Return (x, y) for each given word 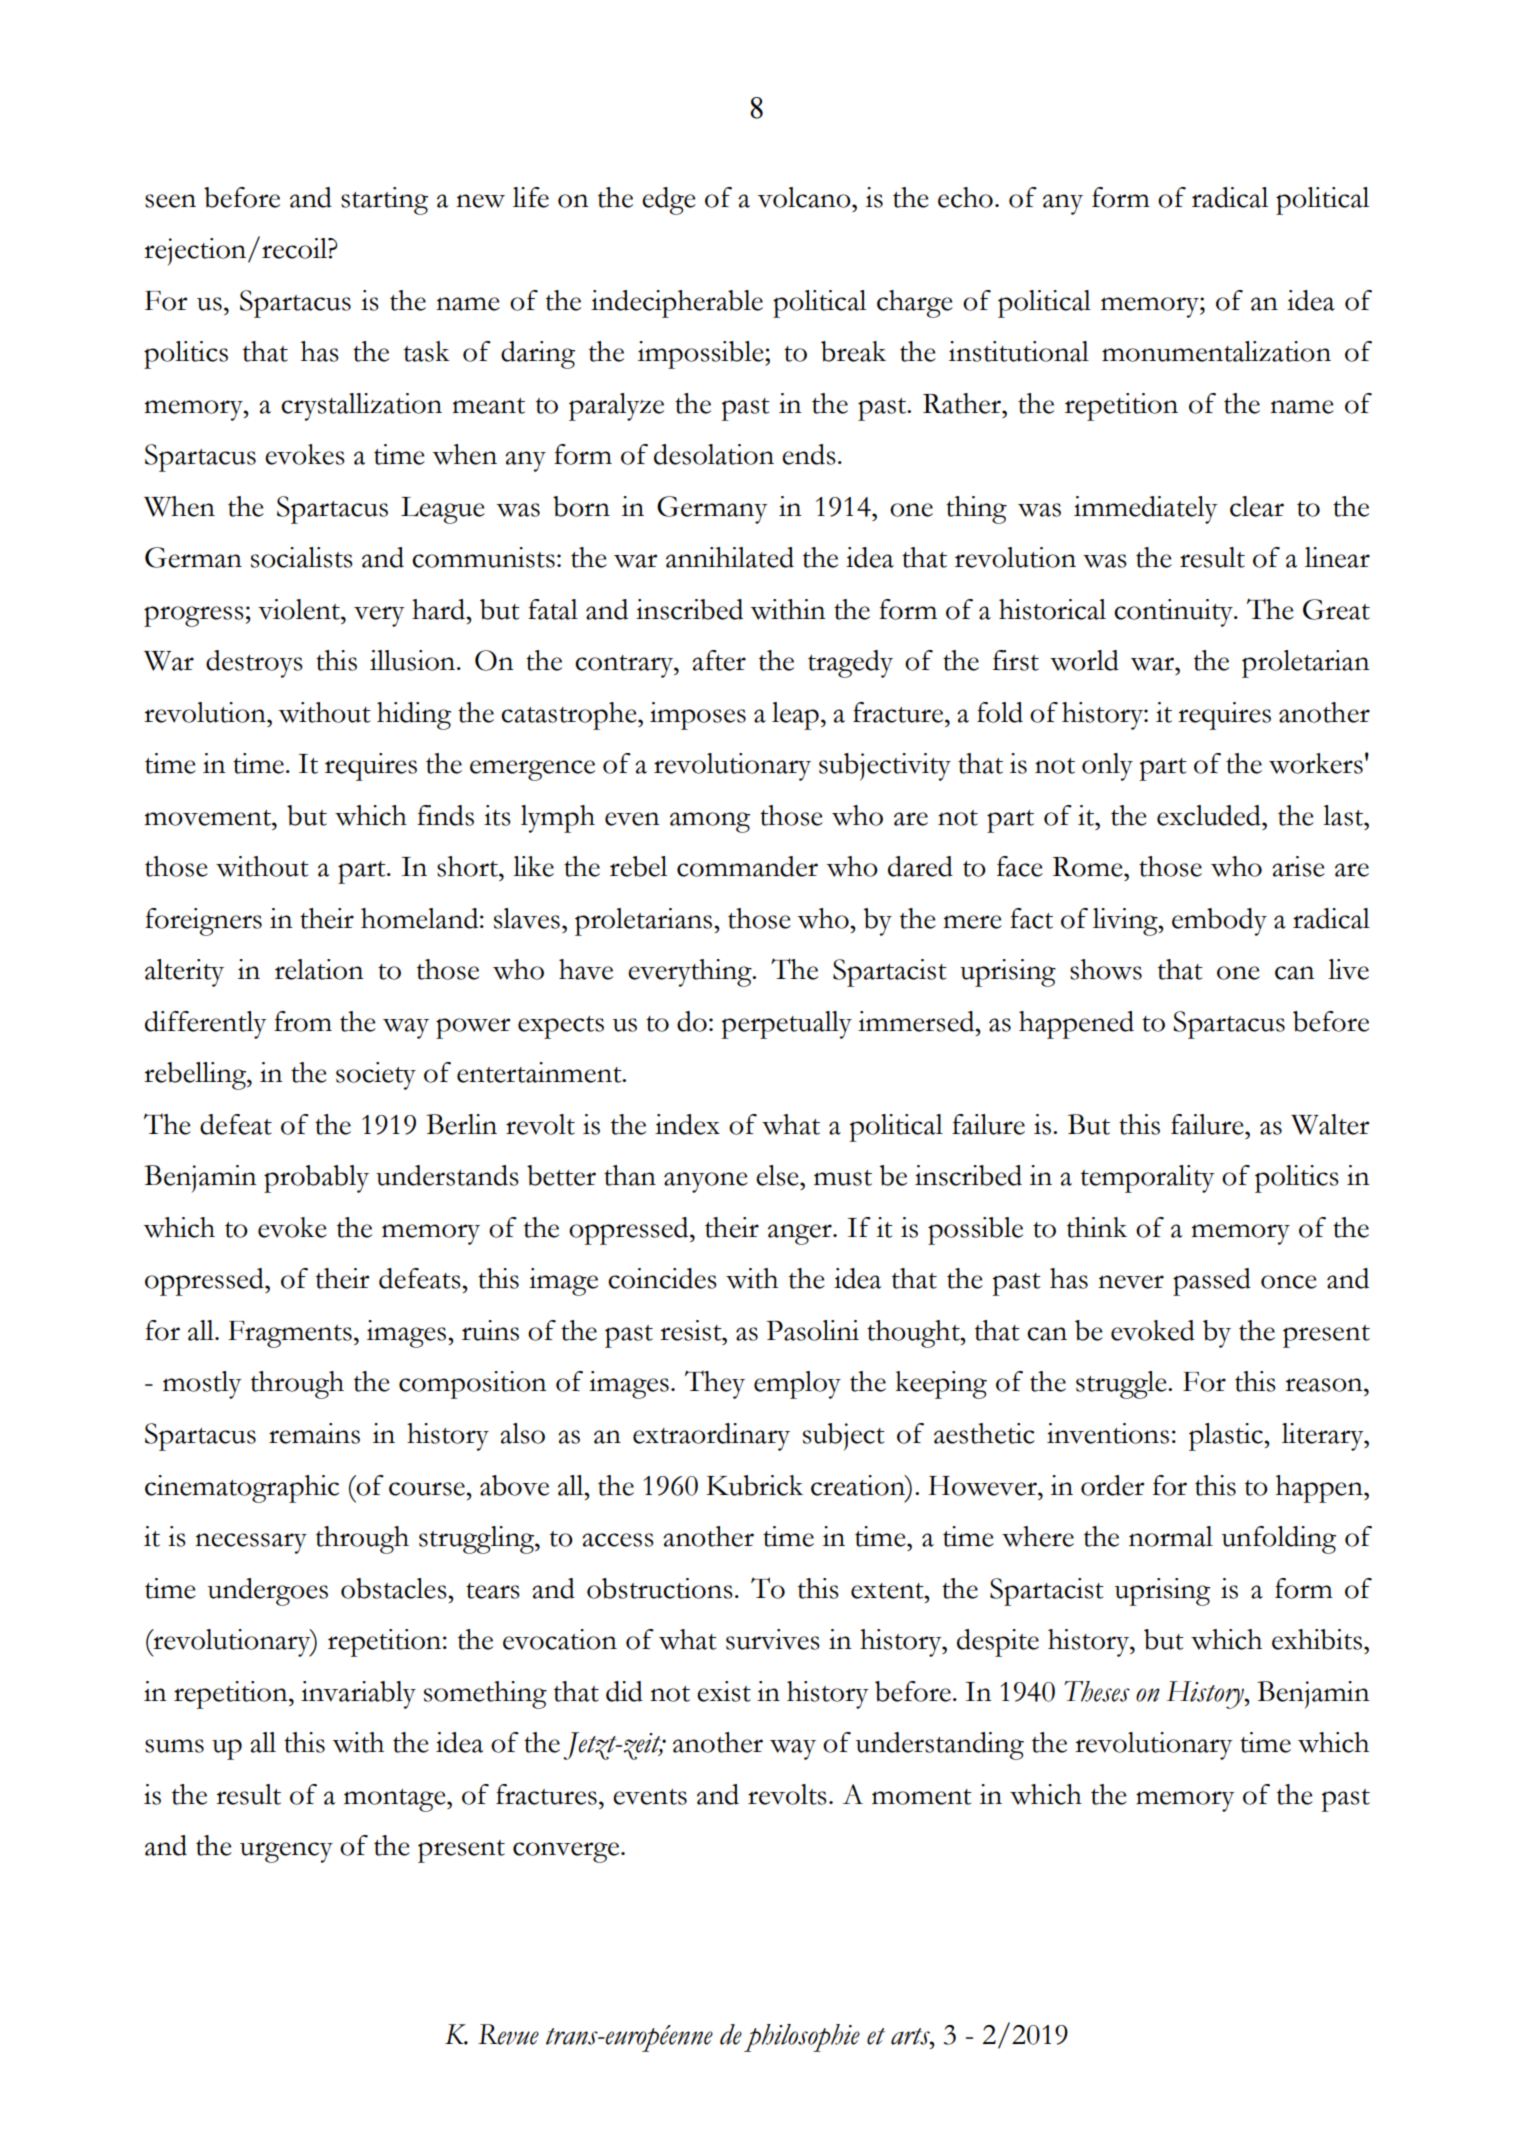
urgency (286, 1852)
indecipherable (677, 304)
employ (797, 1385)
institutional (1019, 351)
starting (384, 201)
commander (747, 866)
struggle (1122, 1385)
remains (314, 1433)
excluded (1210, 815)
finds (445, 815)
